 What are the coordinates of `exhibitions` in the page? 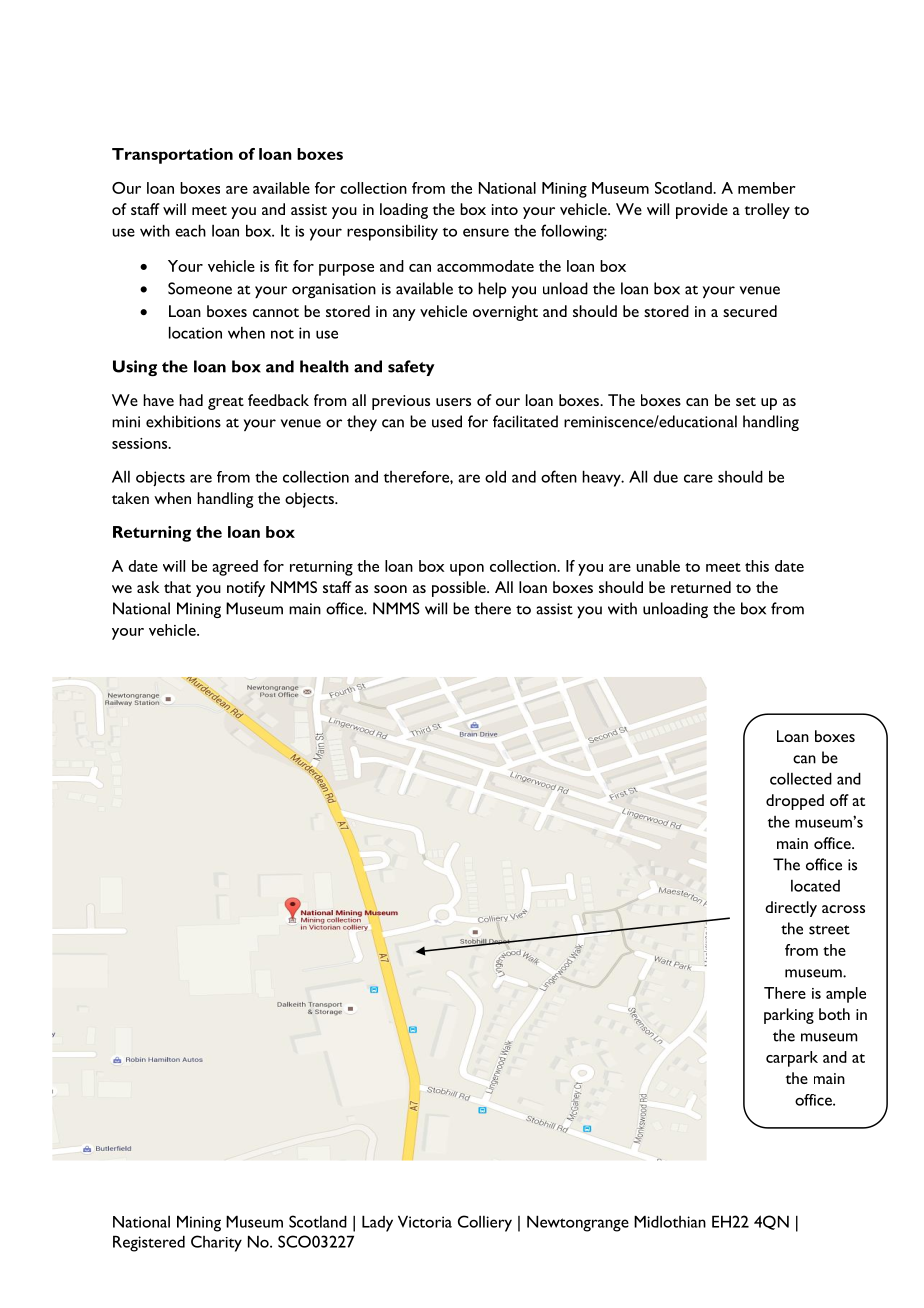 It's located at (183, 421).
